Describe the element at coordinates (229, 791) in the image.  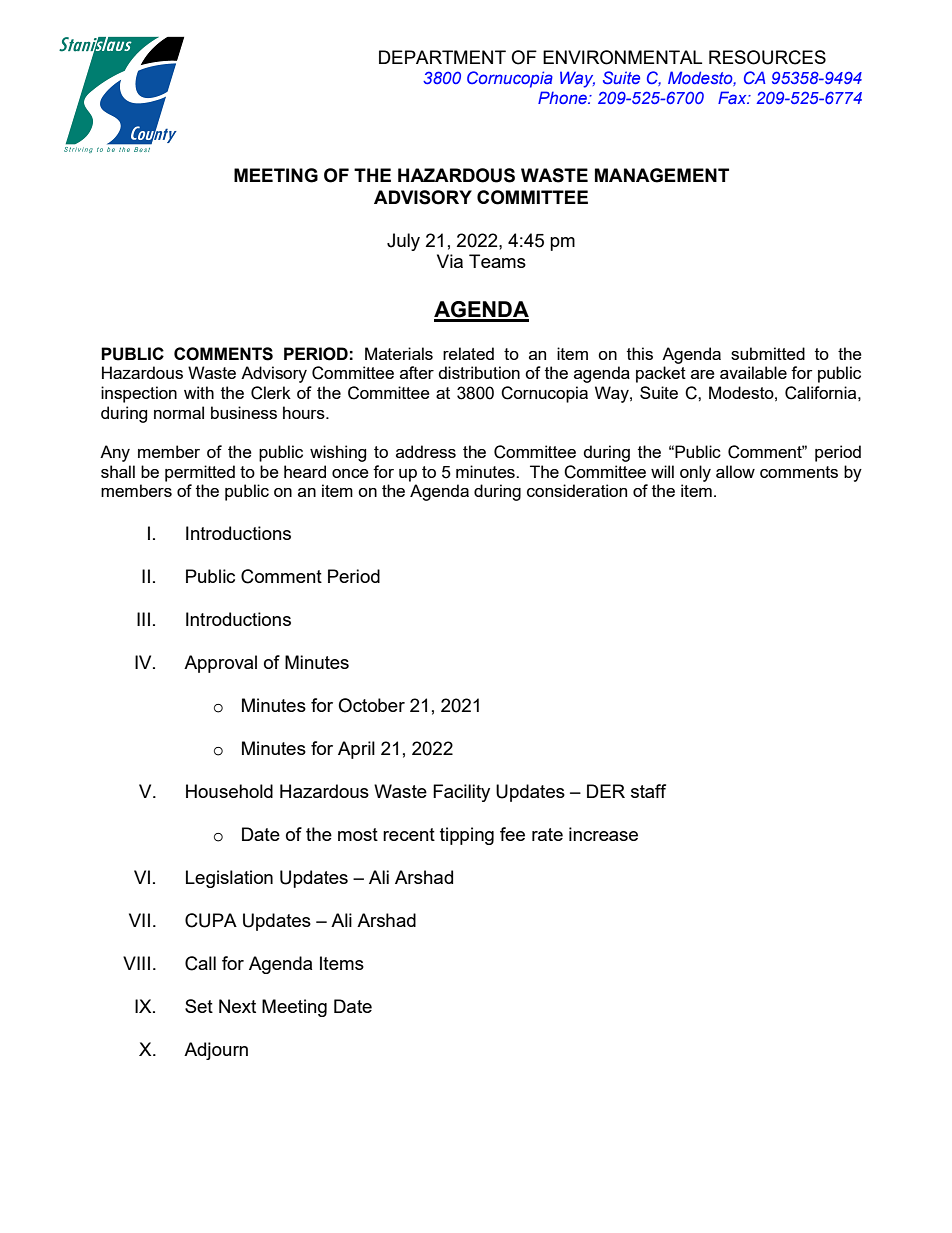
I see `Household` at that location.
